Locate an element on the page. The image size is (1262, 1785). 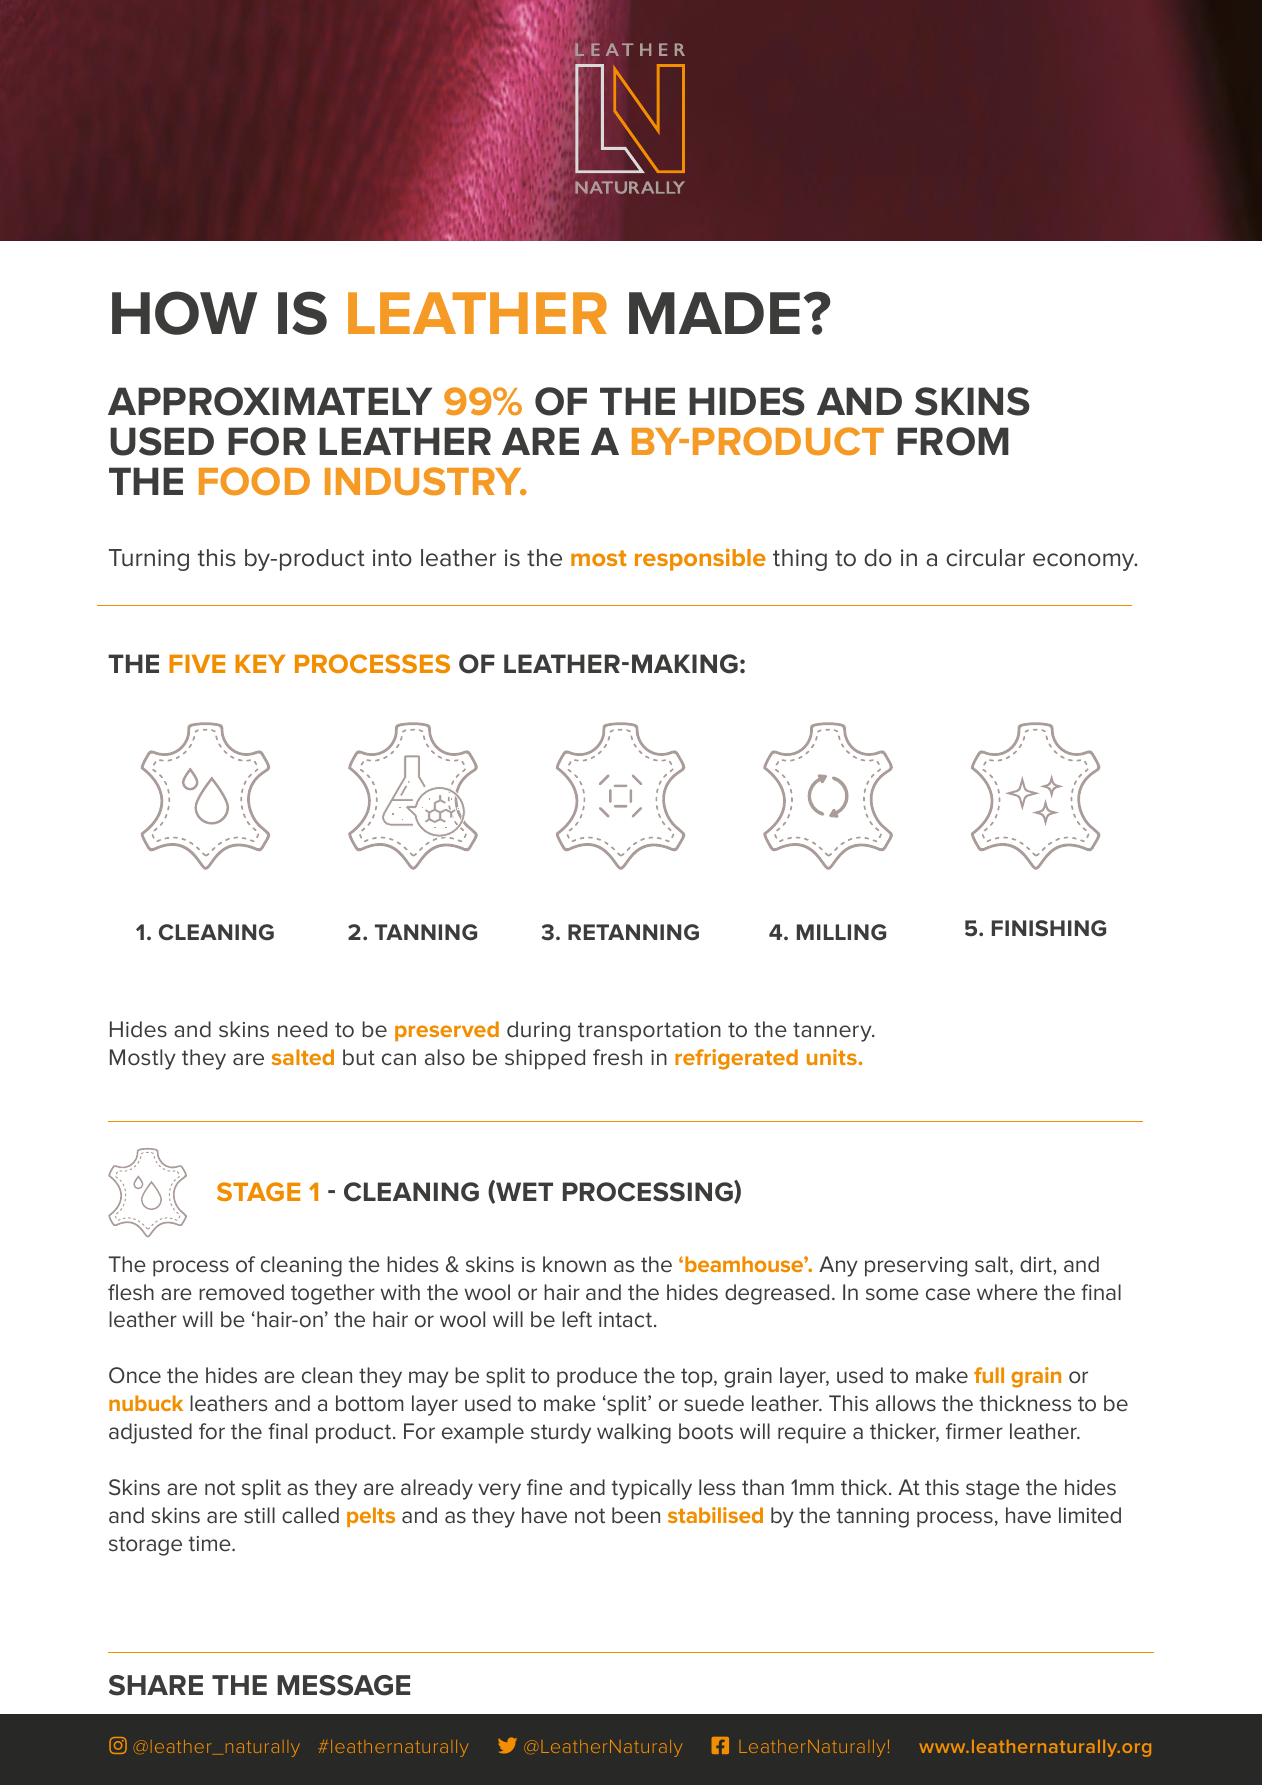
KEY is located at coordinates (260, 664).
